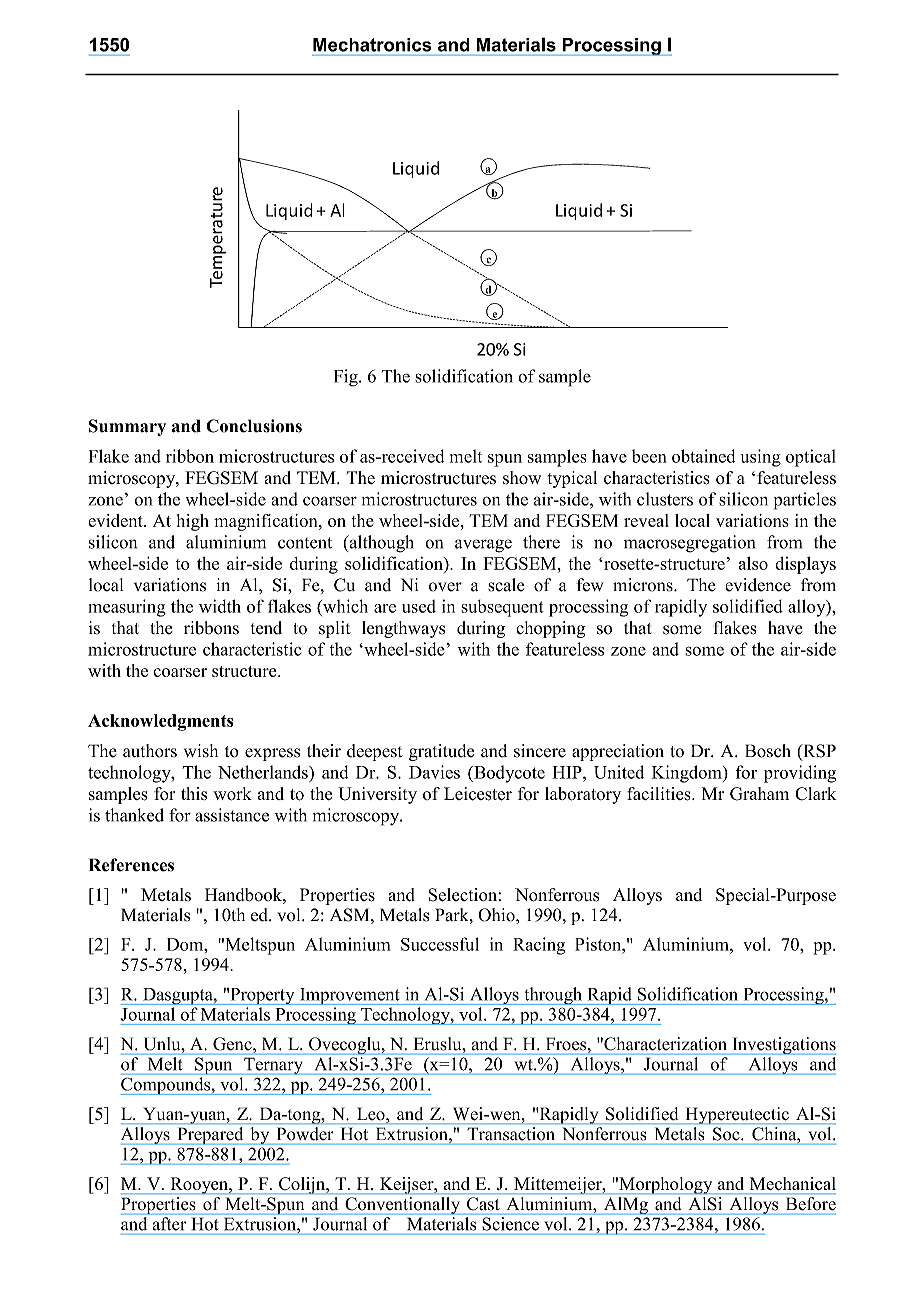 The height and width of the screenshot is (1308, 924). Describe the element at coordinates (372, 45) in the screenshot. I see `Mechatronics` at that location.
